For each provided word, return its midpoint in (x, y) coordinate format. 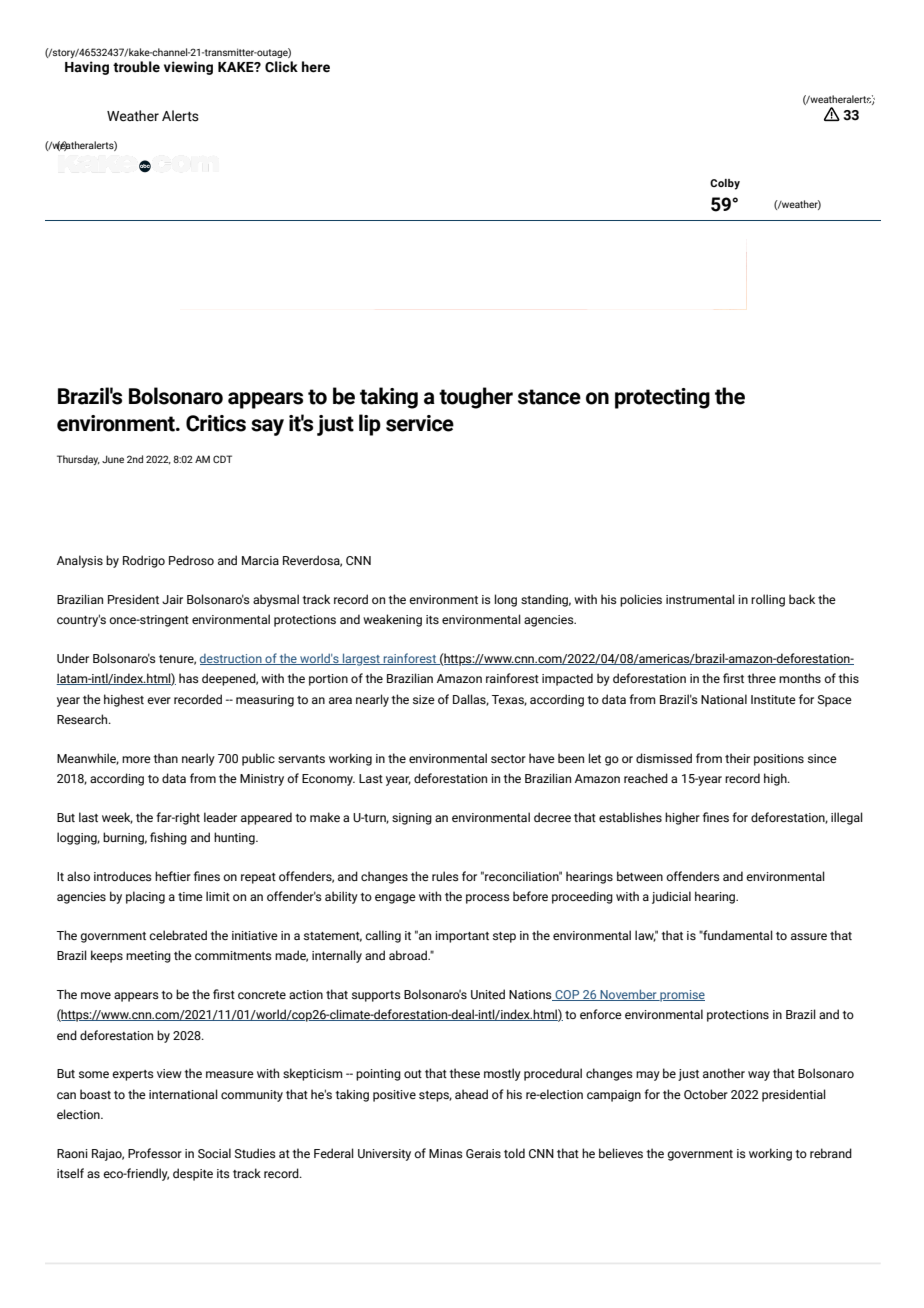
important (462, 937)
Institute (773, 699)
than (165, 758)
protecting (662, 398)
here (316, 67)
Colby (725, 184)
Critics (216, 423)
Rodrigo (144, 561)
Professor (155, 1153)
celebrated (178, 935)
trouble (136, 67)
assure (809, 936)
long (506, 600)
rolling (768, 600)
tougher (476, 398)
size (424, 699)
